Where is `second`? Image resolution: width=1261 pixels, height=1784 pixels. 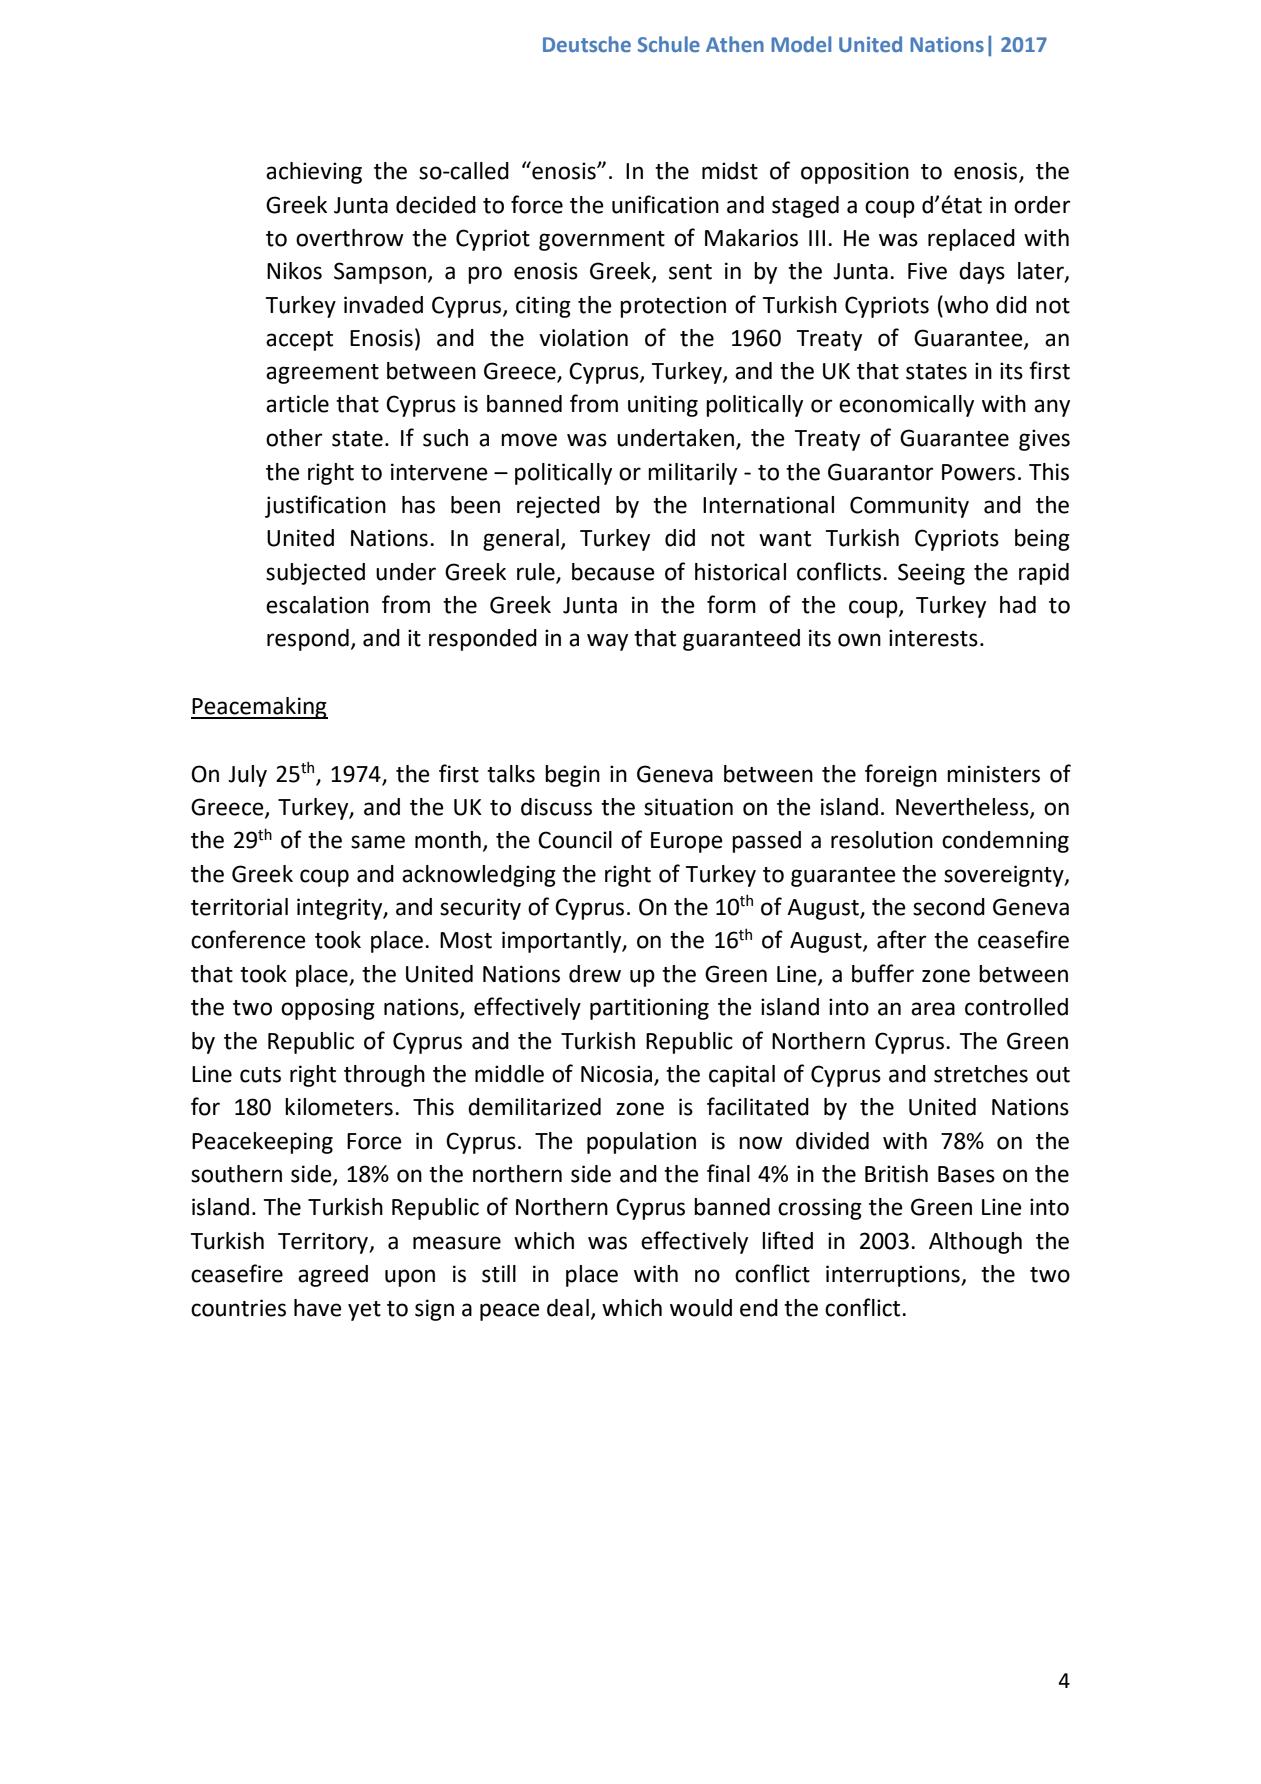
second is located at coordinates (949, 907).
